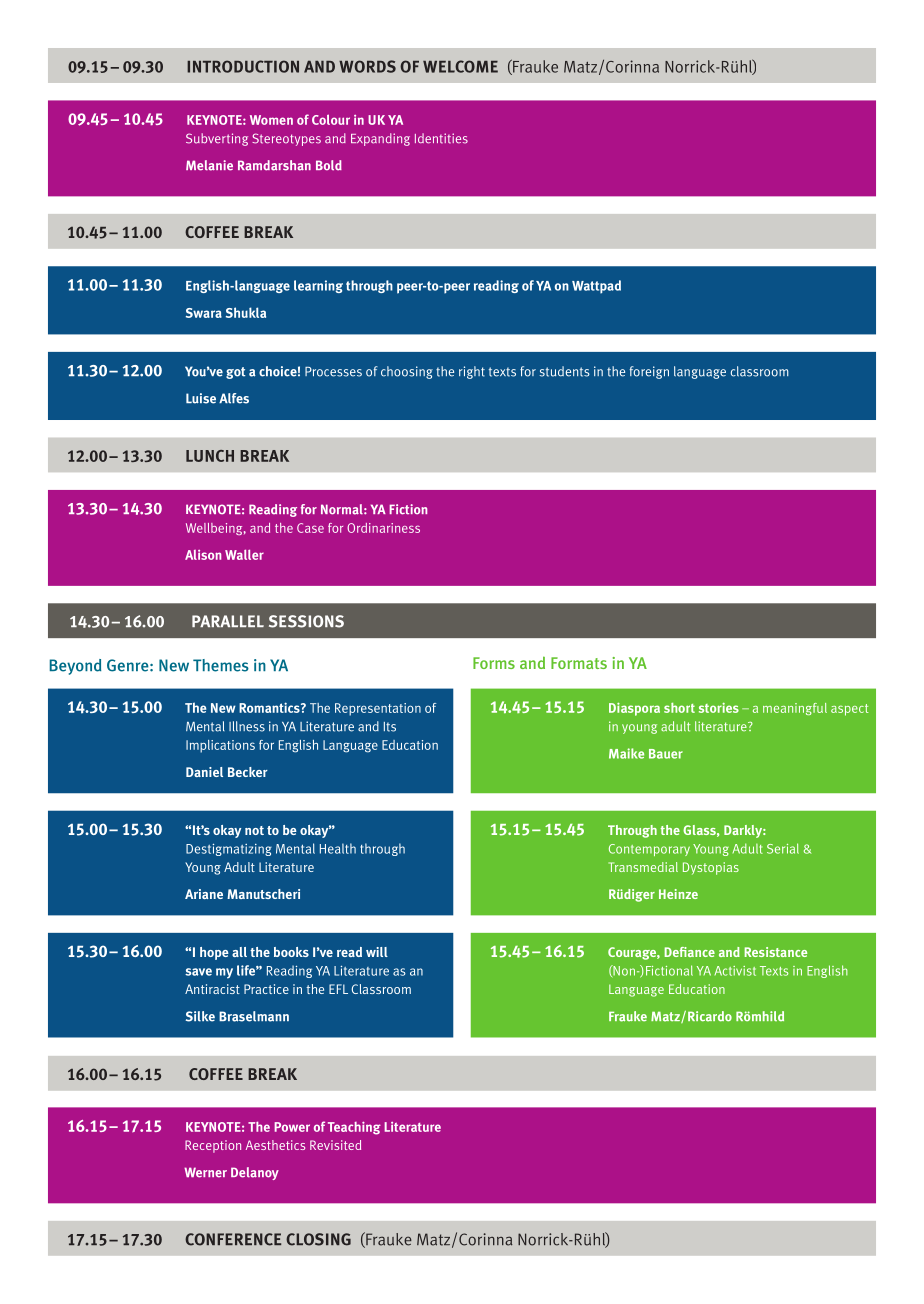 This page has width=924, height=1304. Describe the element at coordinates (377, 952) in the page. I see `will` at that location.
